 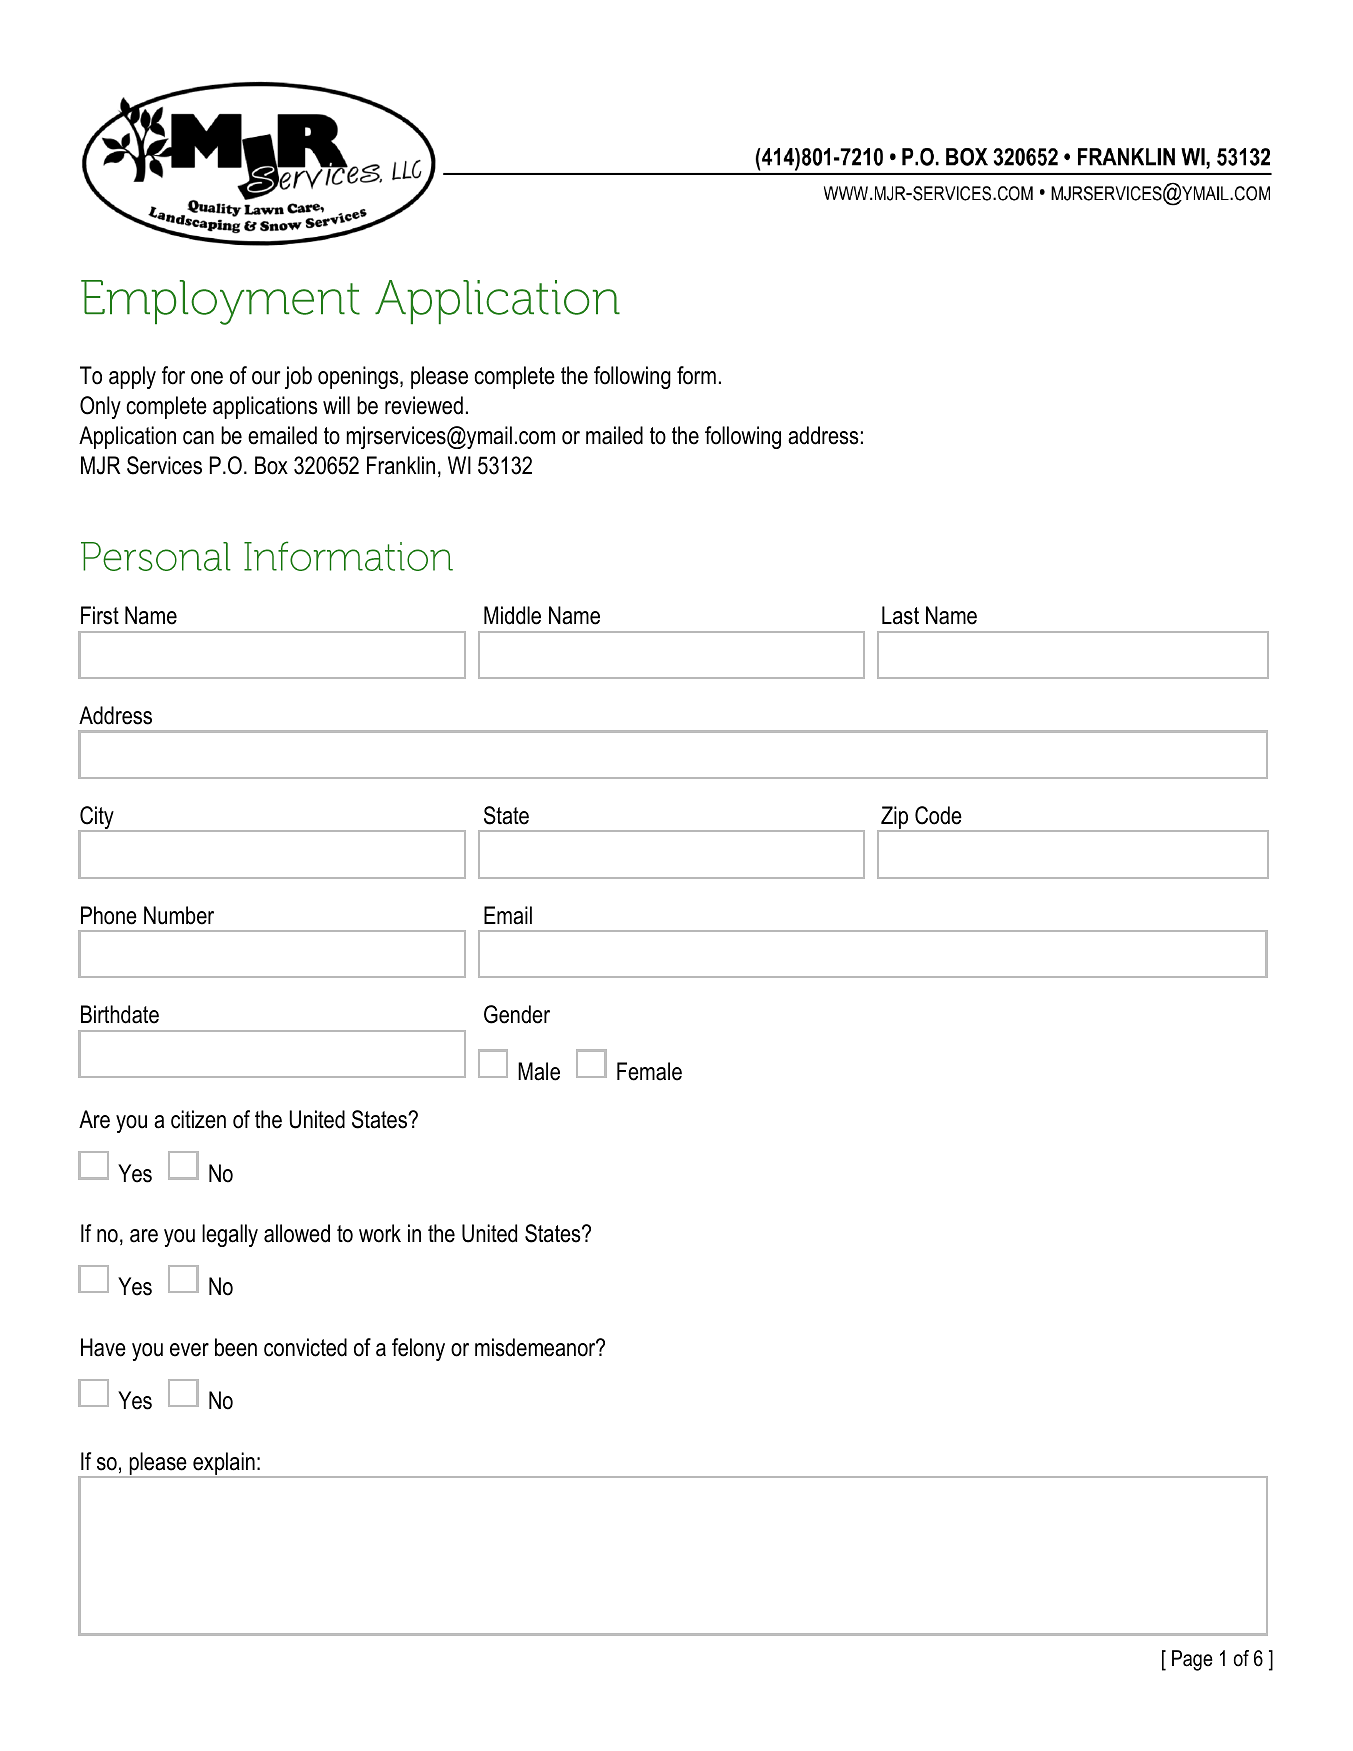 What do you see at coordinates (696, 375) in the image?
I see `form` at bounding box center [696, 375].
